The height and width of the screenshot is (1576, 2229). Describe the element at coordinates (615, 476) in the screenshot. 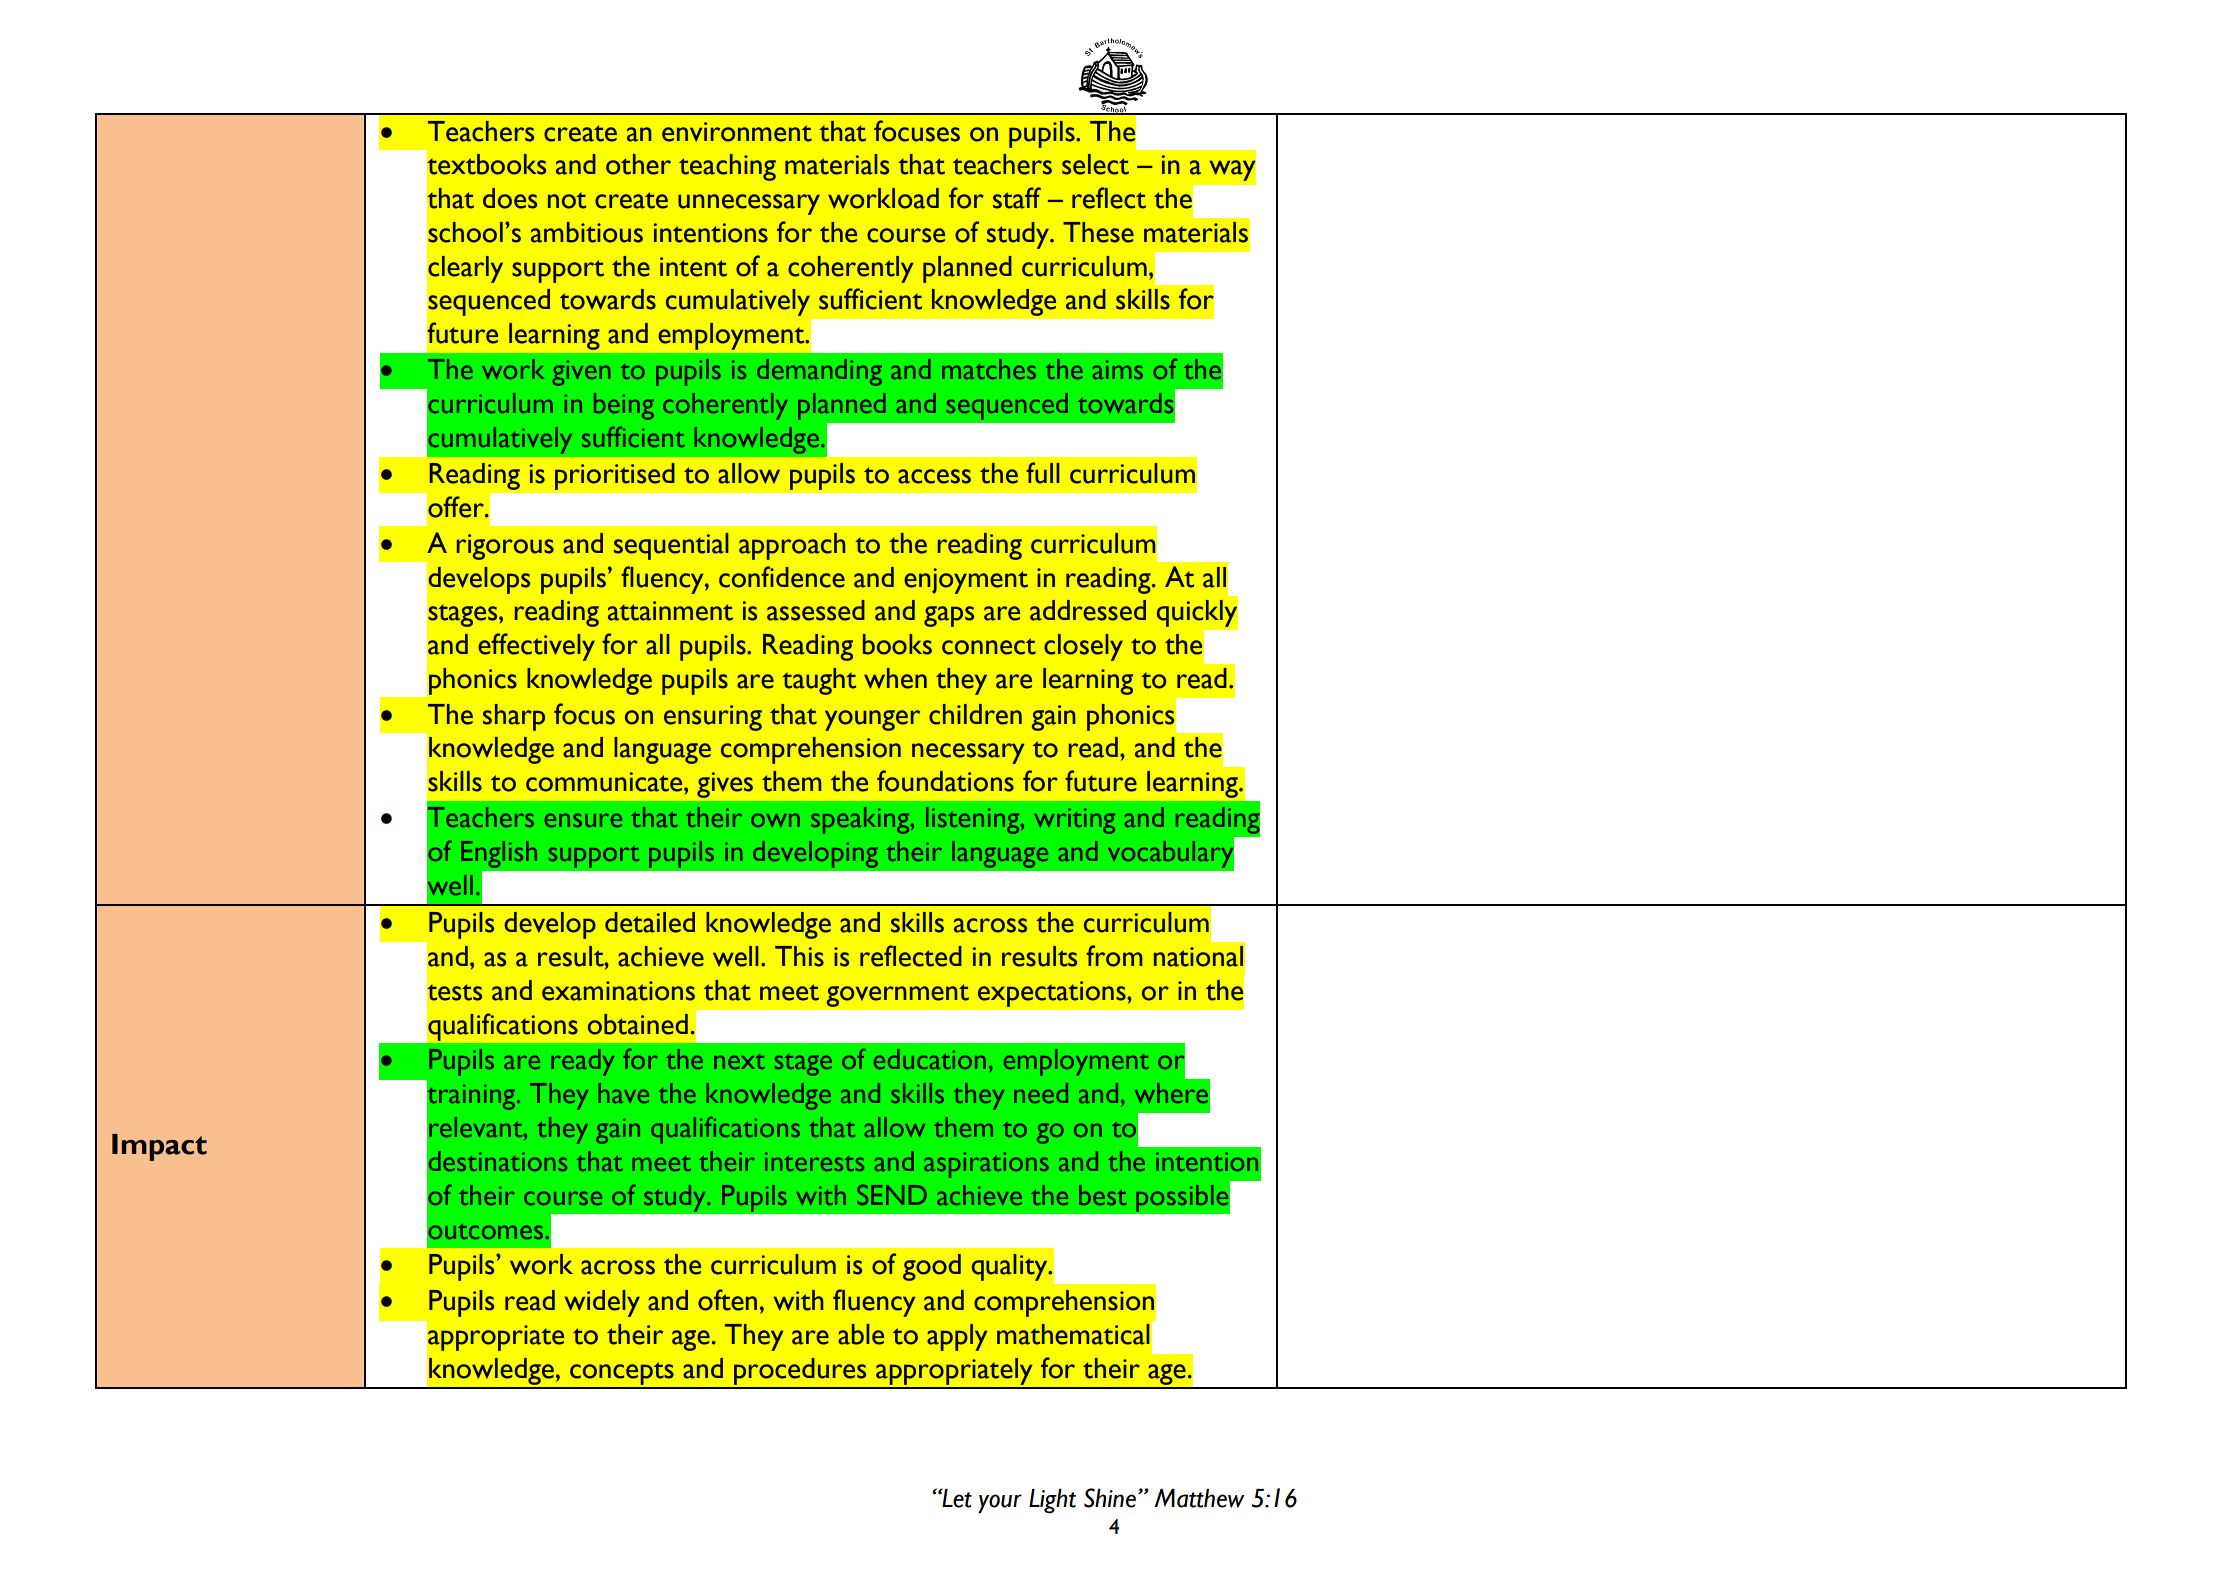

I see `prioritised` at that location.
